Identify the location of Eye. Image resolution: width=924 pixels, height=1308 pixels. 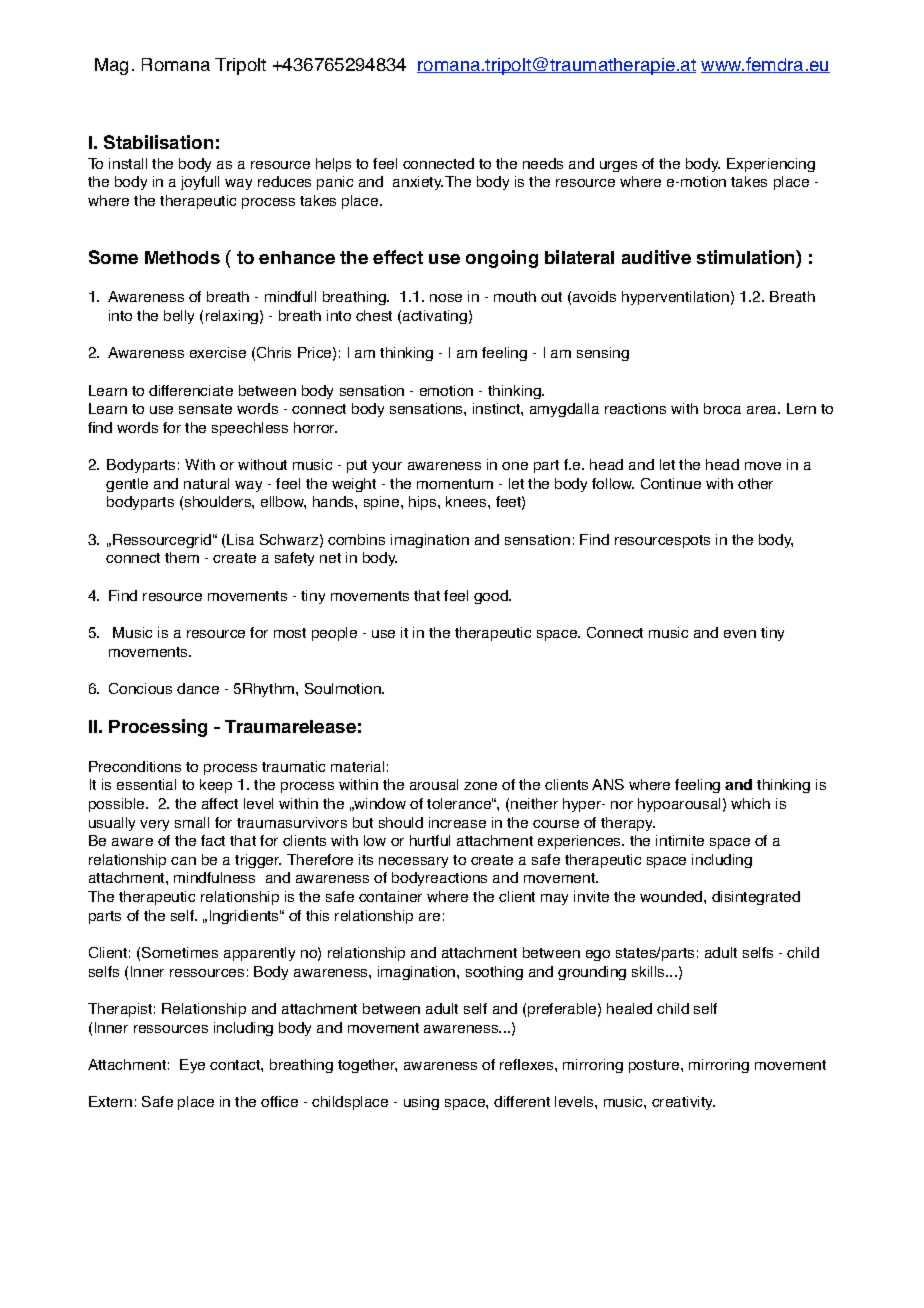
(192, 1066).
